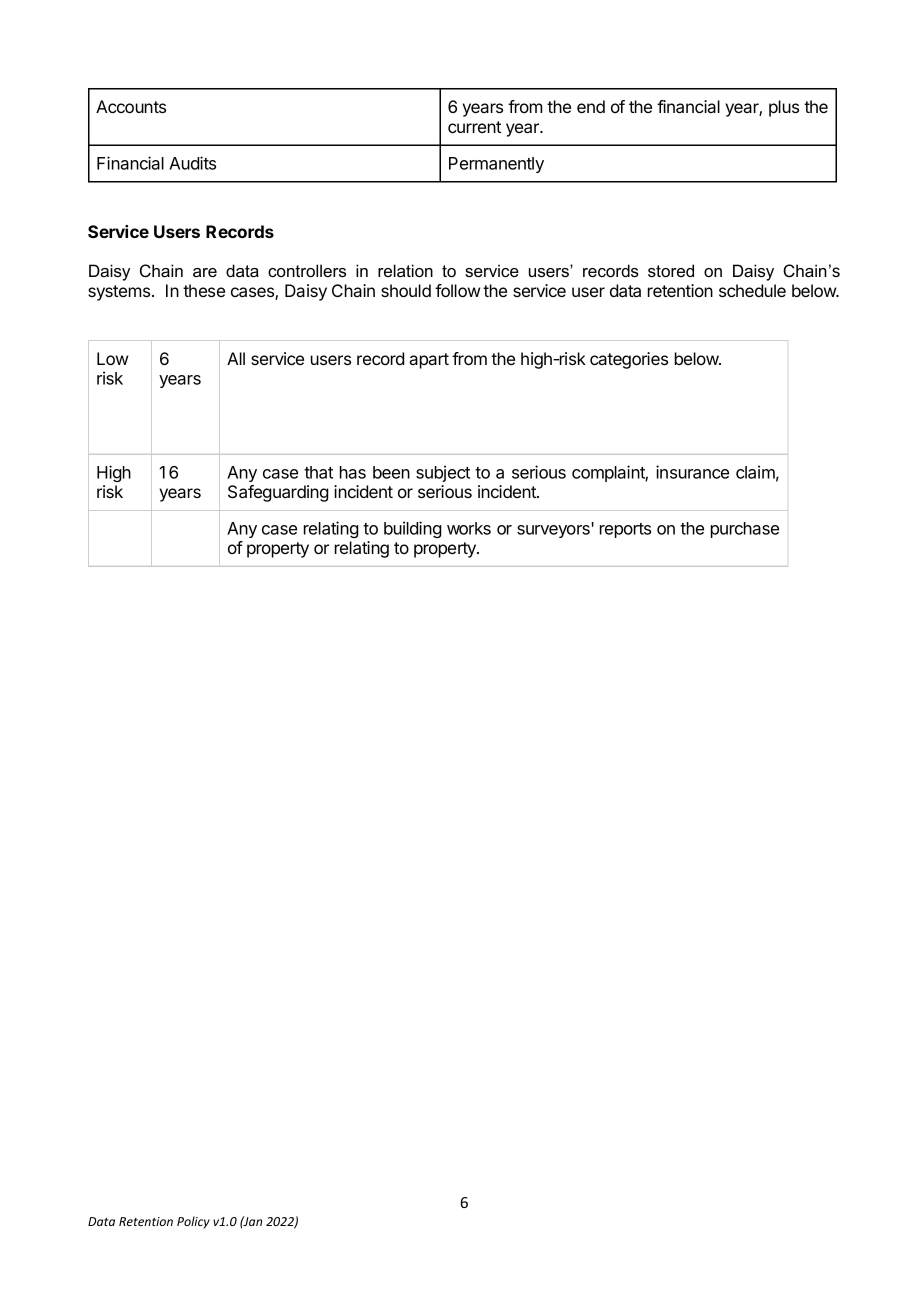 The height and width of the image is (1308, 924). Describe the element at coordinates (412, 529) in the image. I see `building` at that location.
